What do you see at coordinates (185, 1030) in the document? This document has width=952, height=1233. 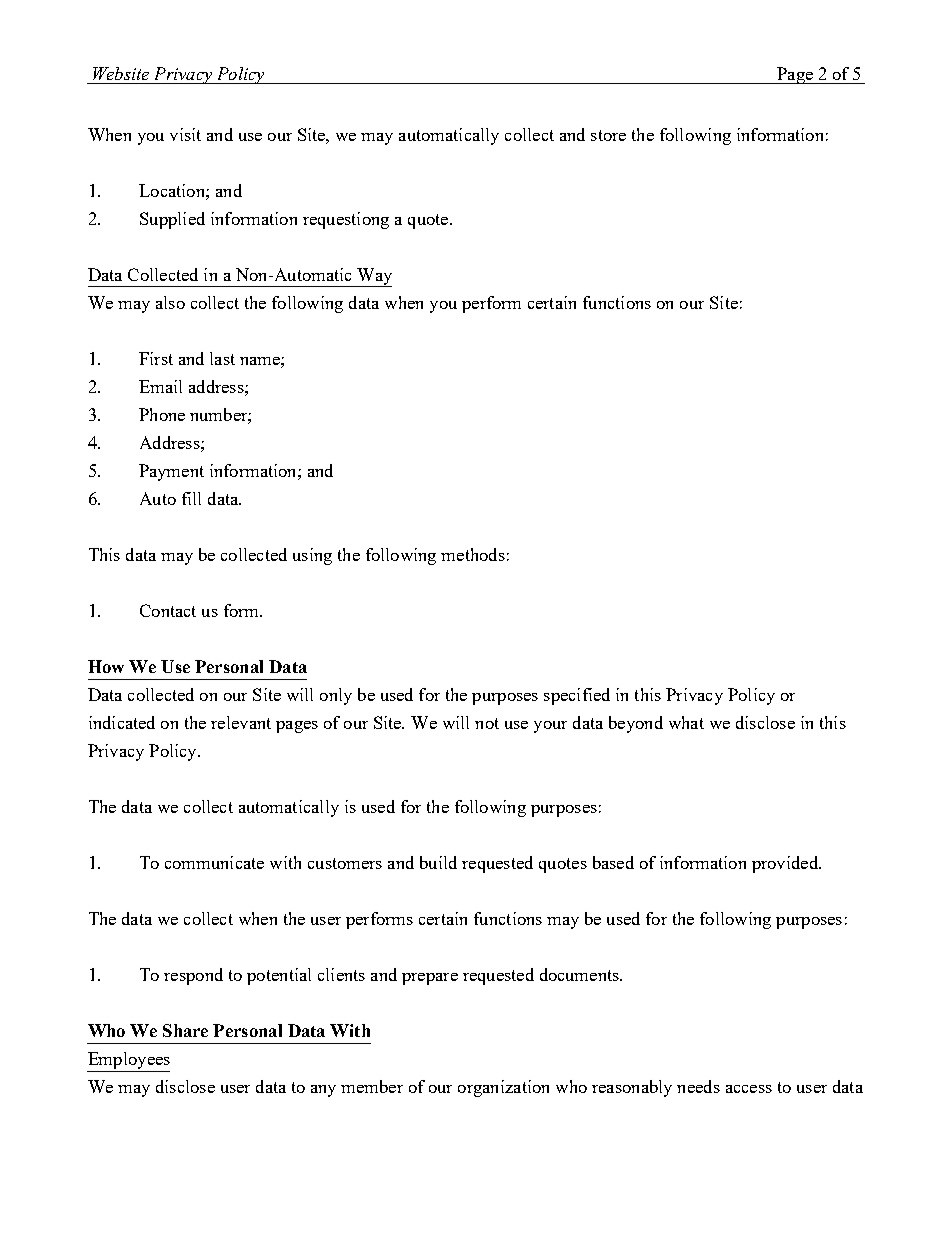 I see `Share` at bounding box center [185, 1030].
